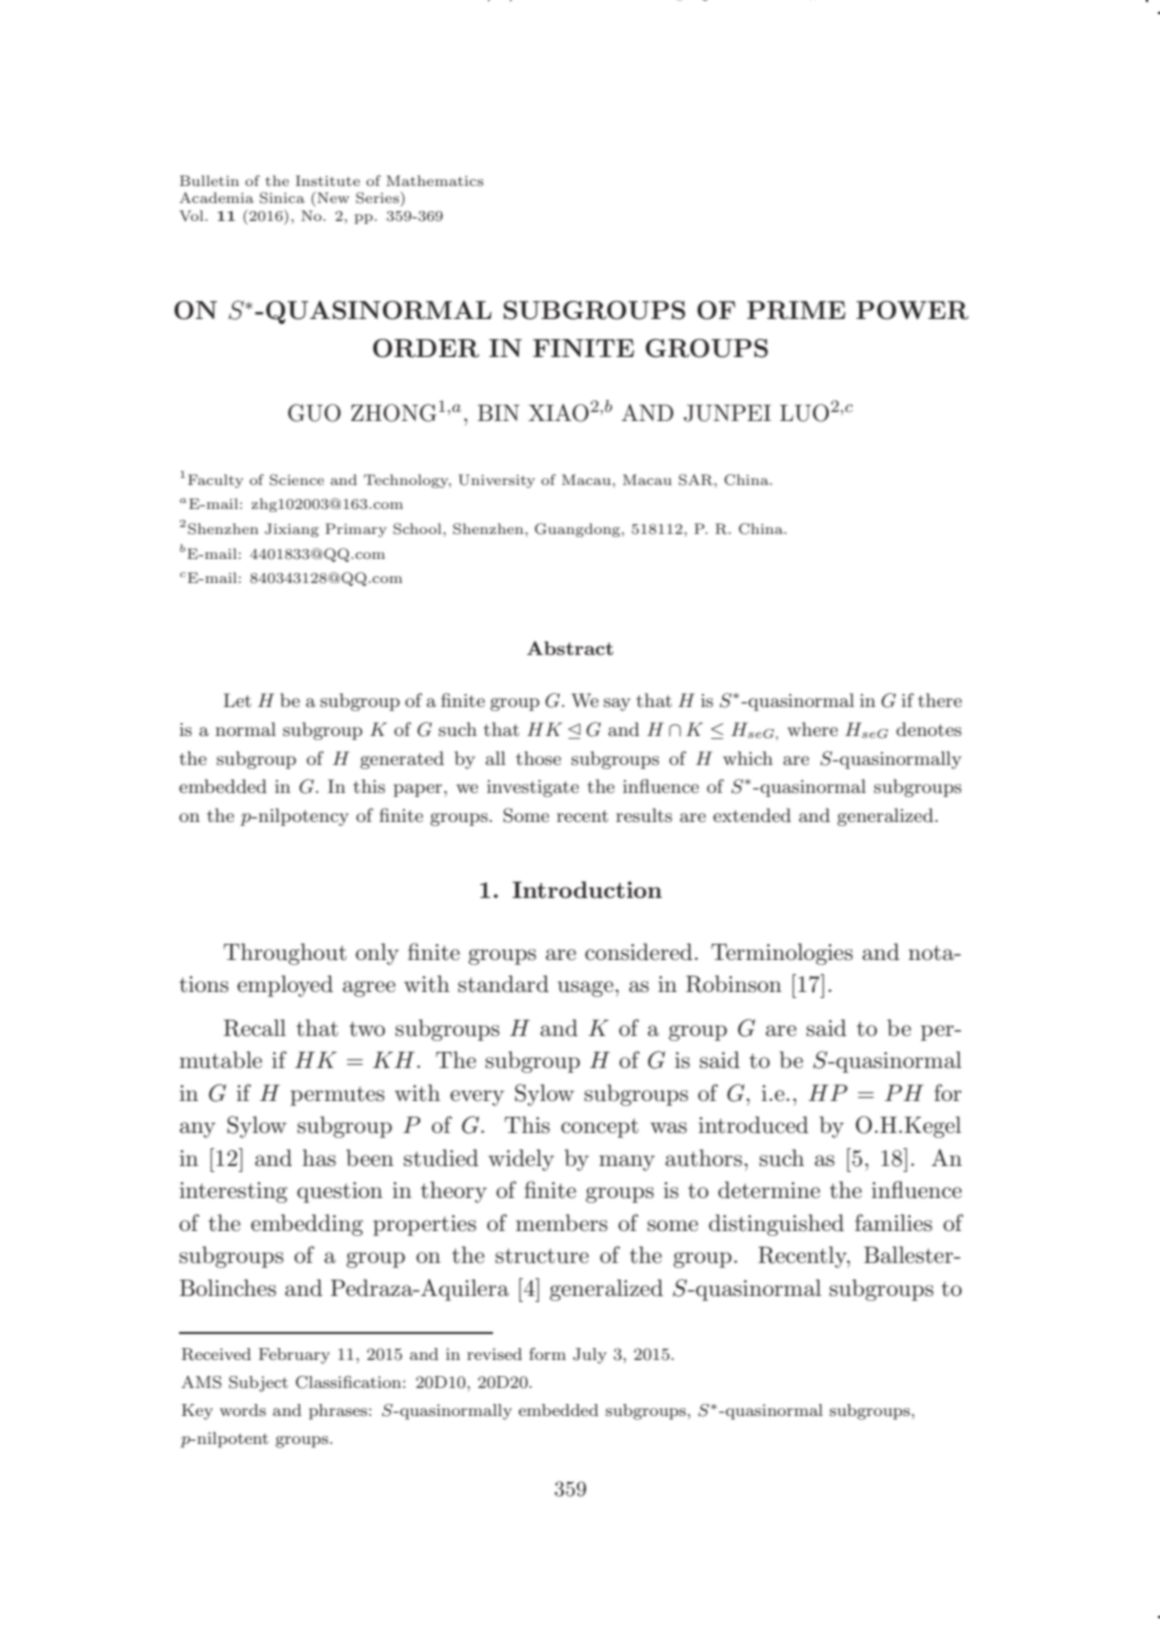 This screenshot has height=1626, width=1160. Describe the element at coordinates (402, 760) in the screenshot. I see `generated` at that location.
